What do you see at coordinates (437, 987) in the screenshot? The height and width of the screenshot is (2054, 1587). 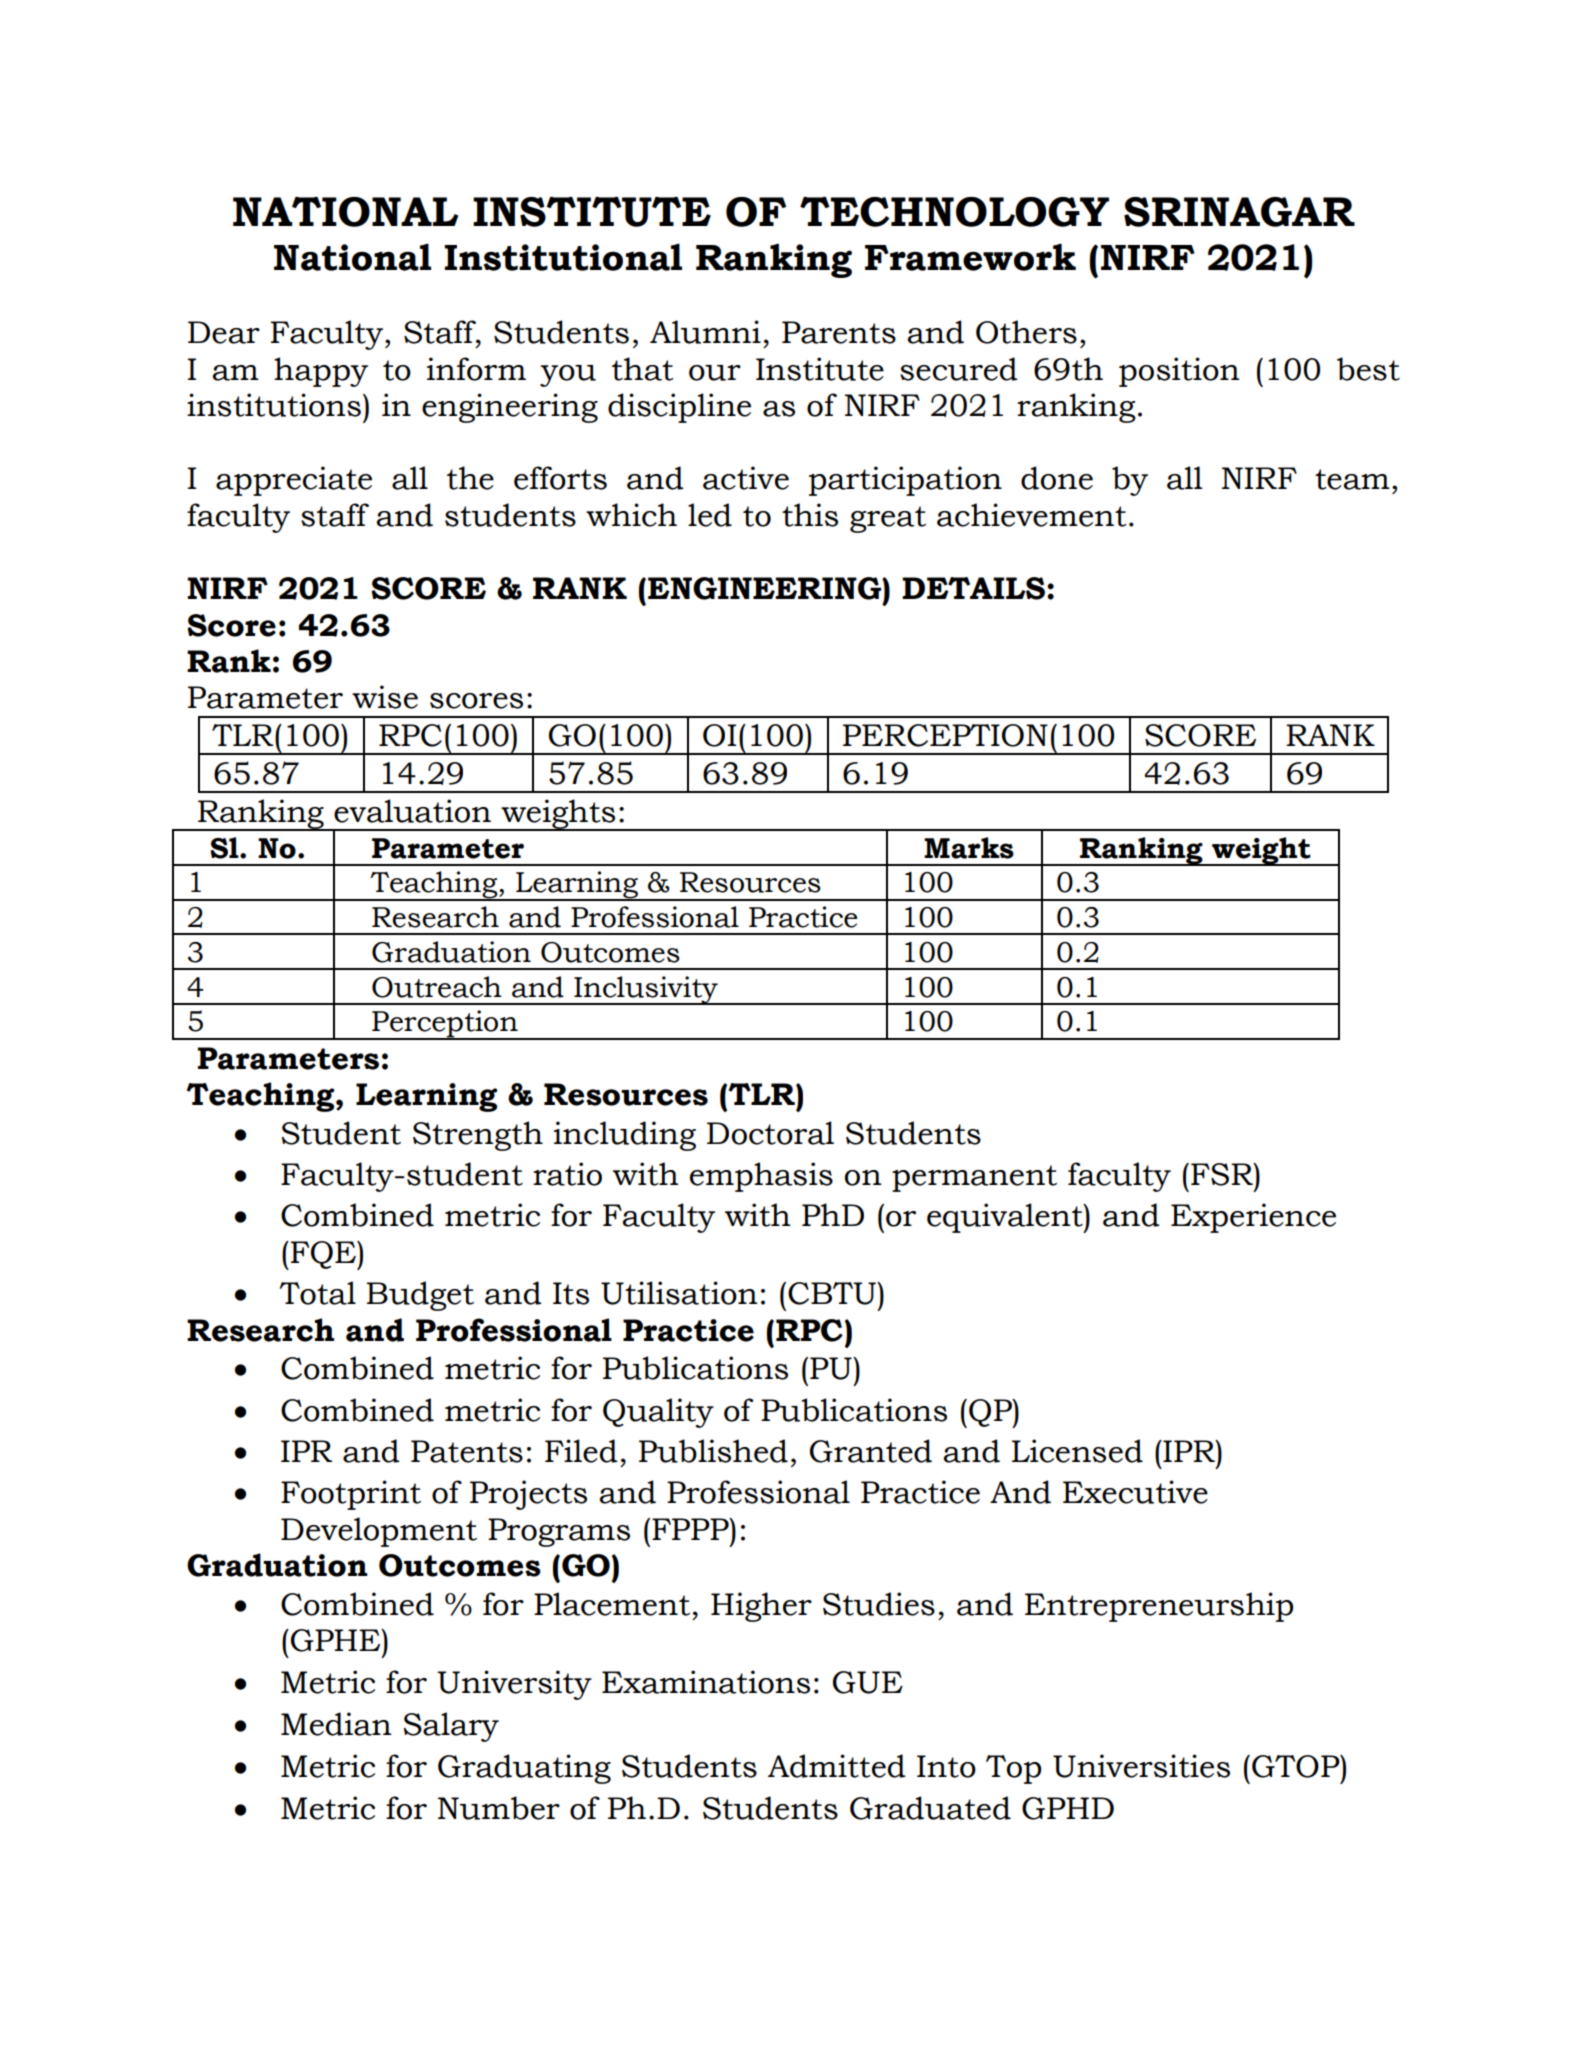 I see `Outreach` at bounding box center [437, 987].
